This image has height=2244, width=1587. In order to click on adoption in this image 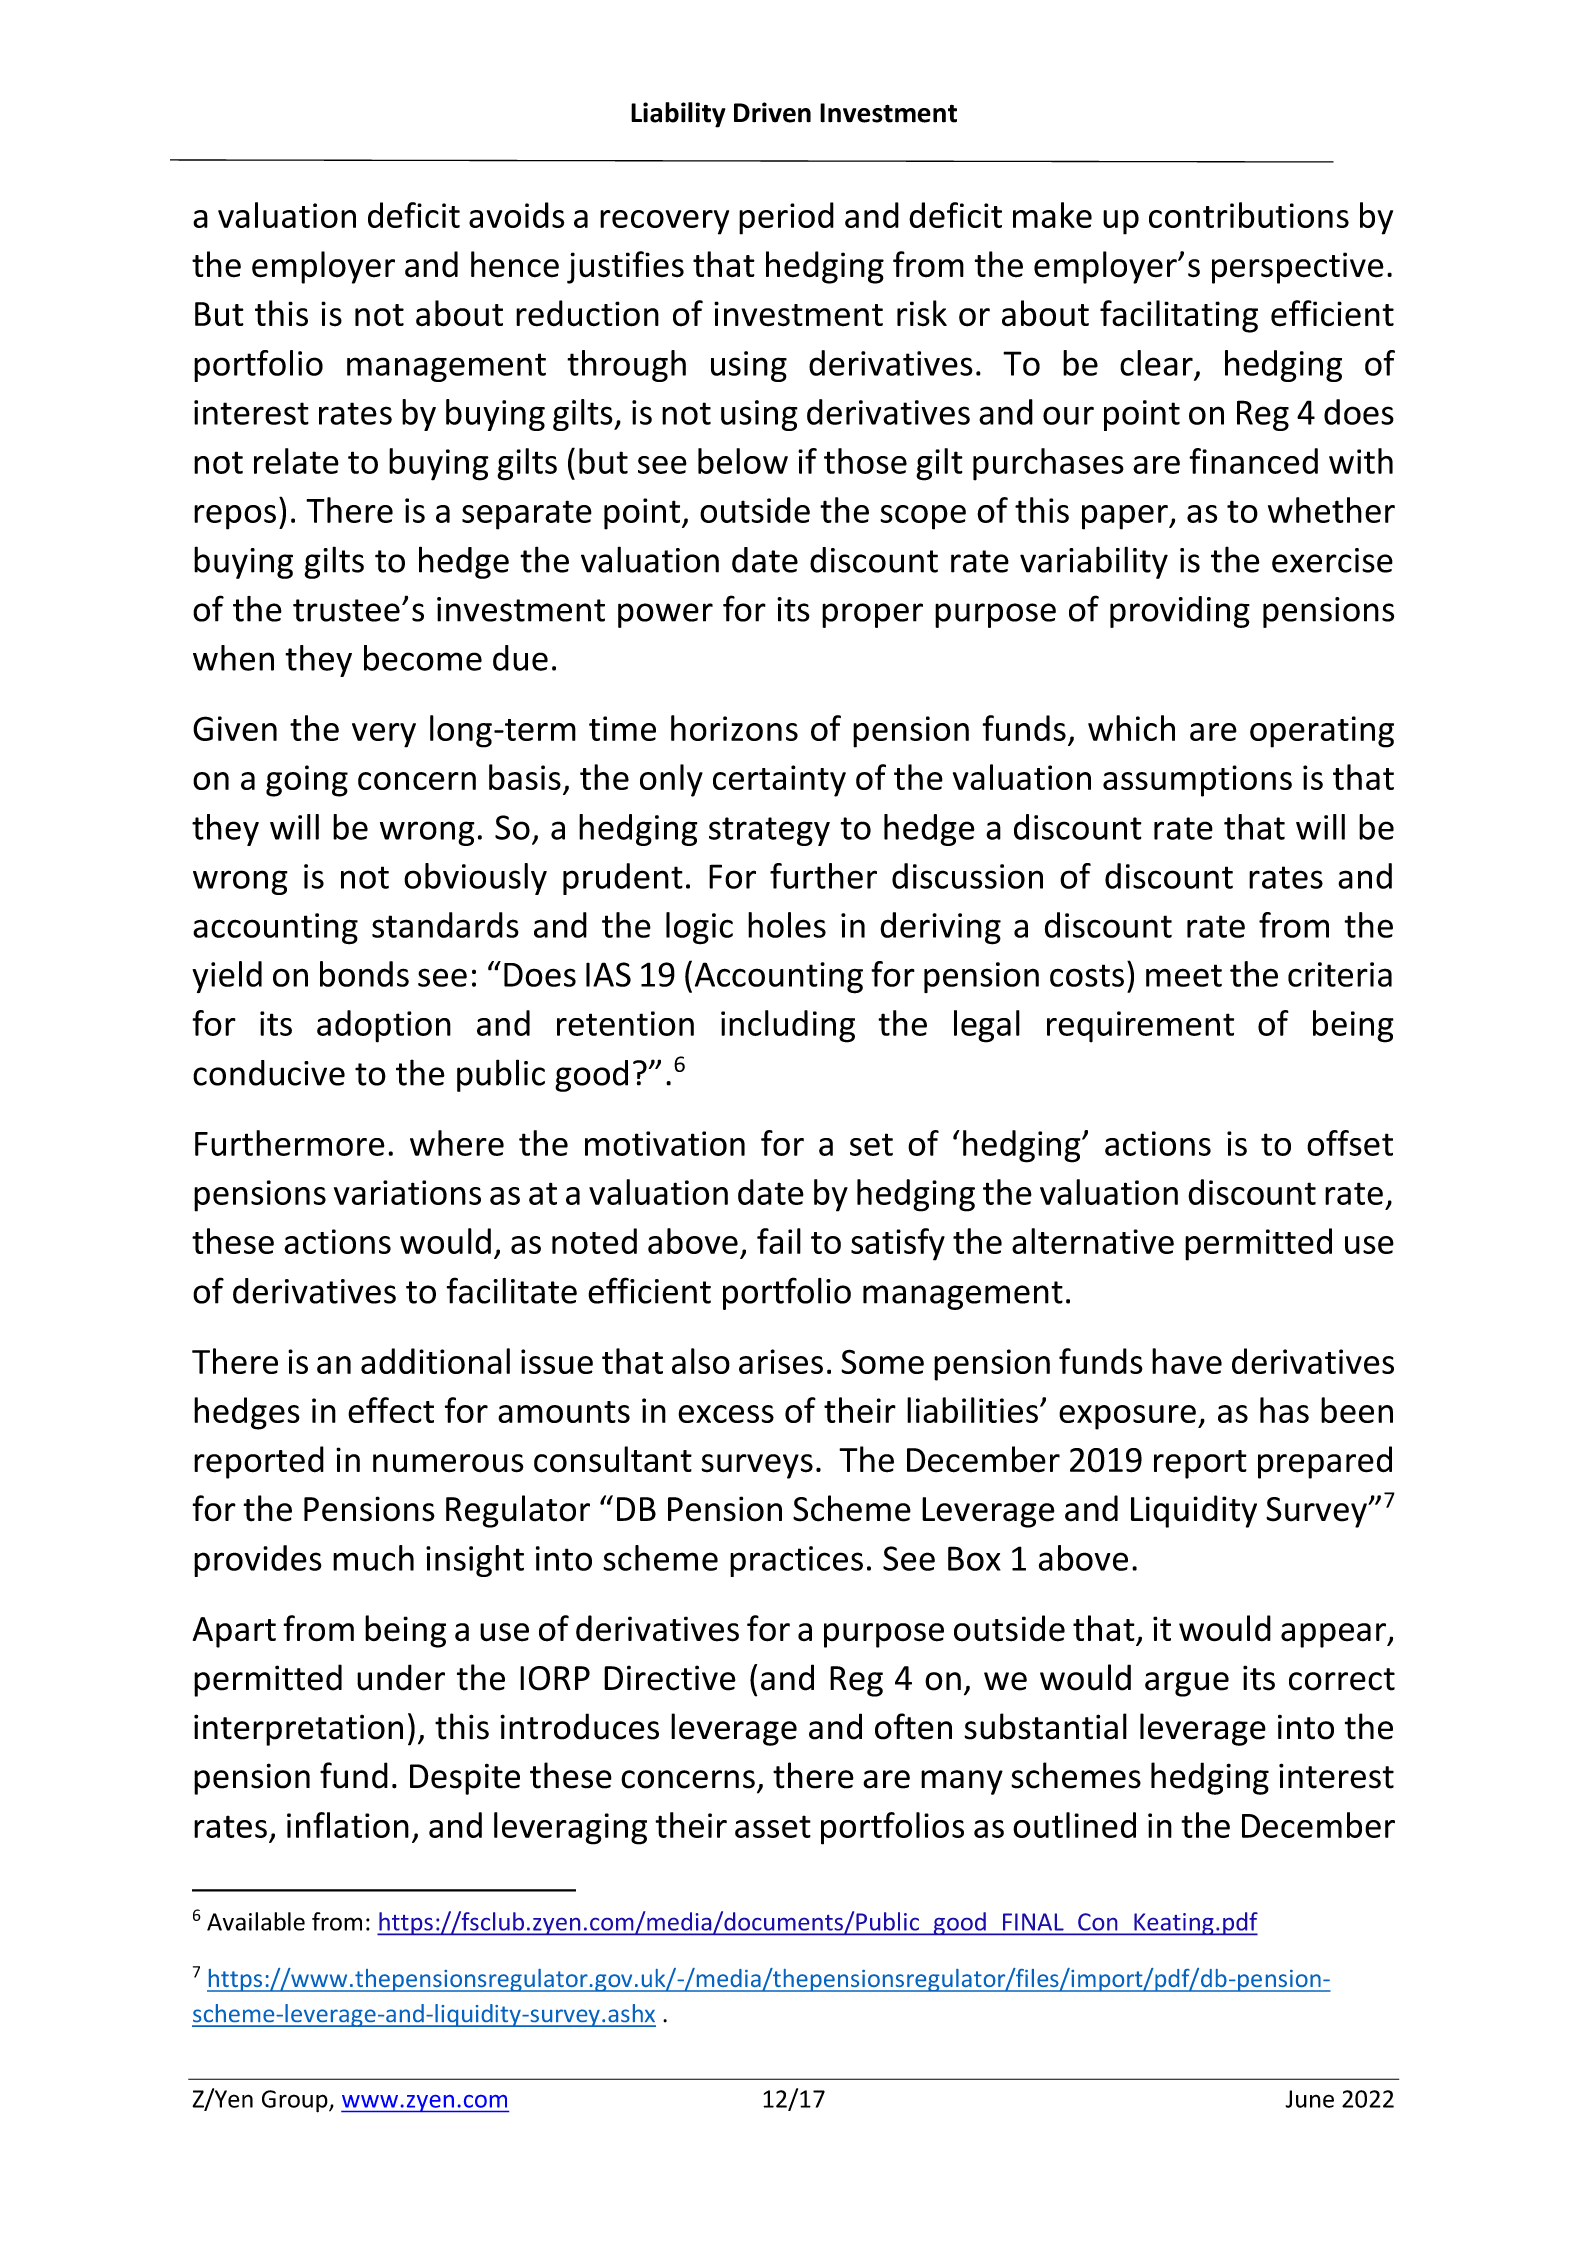, I will do `click(384, 1026)`.
